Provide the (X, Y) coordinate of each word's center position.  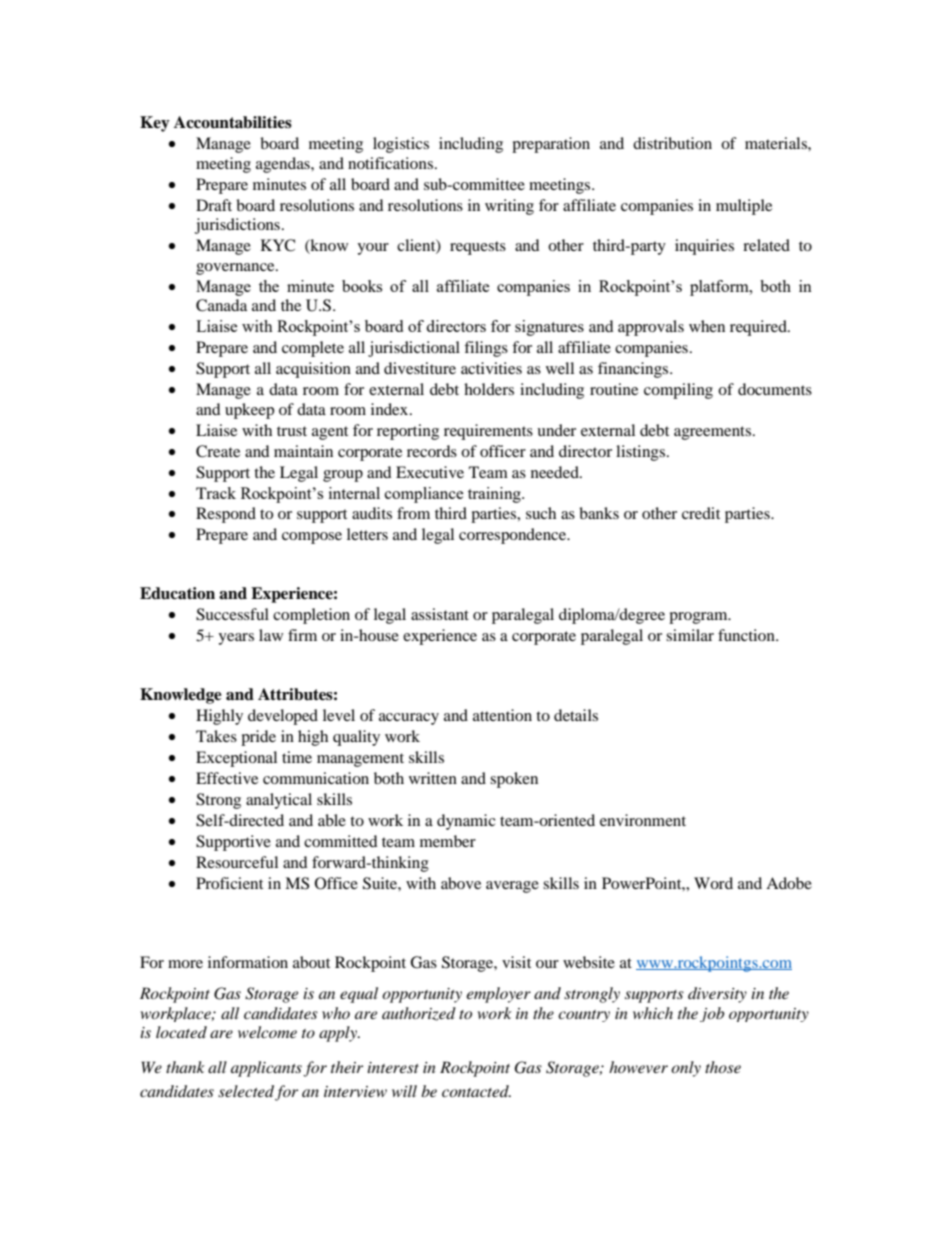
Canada (221, 305)
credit (701, 513)
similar (690, 635)
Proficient (229, 883)
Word (713, 883)
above (461, 883)
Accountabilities (233, 122)
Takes (216, 736)
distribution (672, 143)
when (707, 326)
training (495, 495)
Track (216, 493)
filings (486, 349)
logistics (401, 145)
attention (502, 715)
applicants (266, 1069)
